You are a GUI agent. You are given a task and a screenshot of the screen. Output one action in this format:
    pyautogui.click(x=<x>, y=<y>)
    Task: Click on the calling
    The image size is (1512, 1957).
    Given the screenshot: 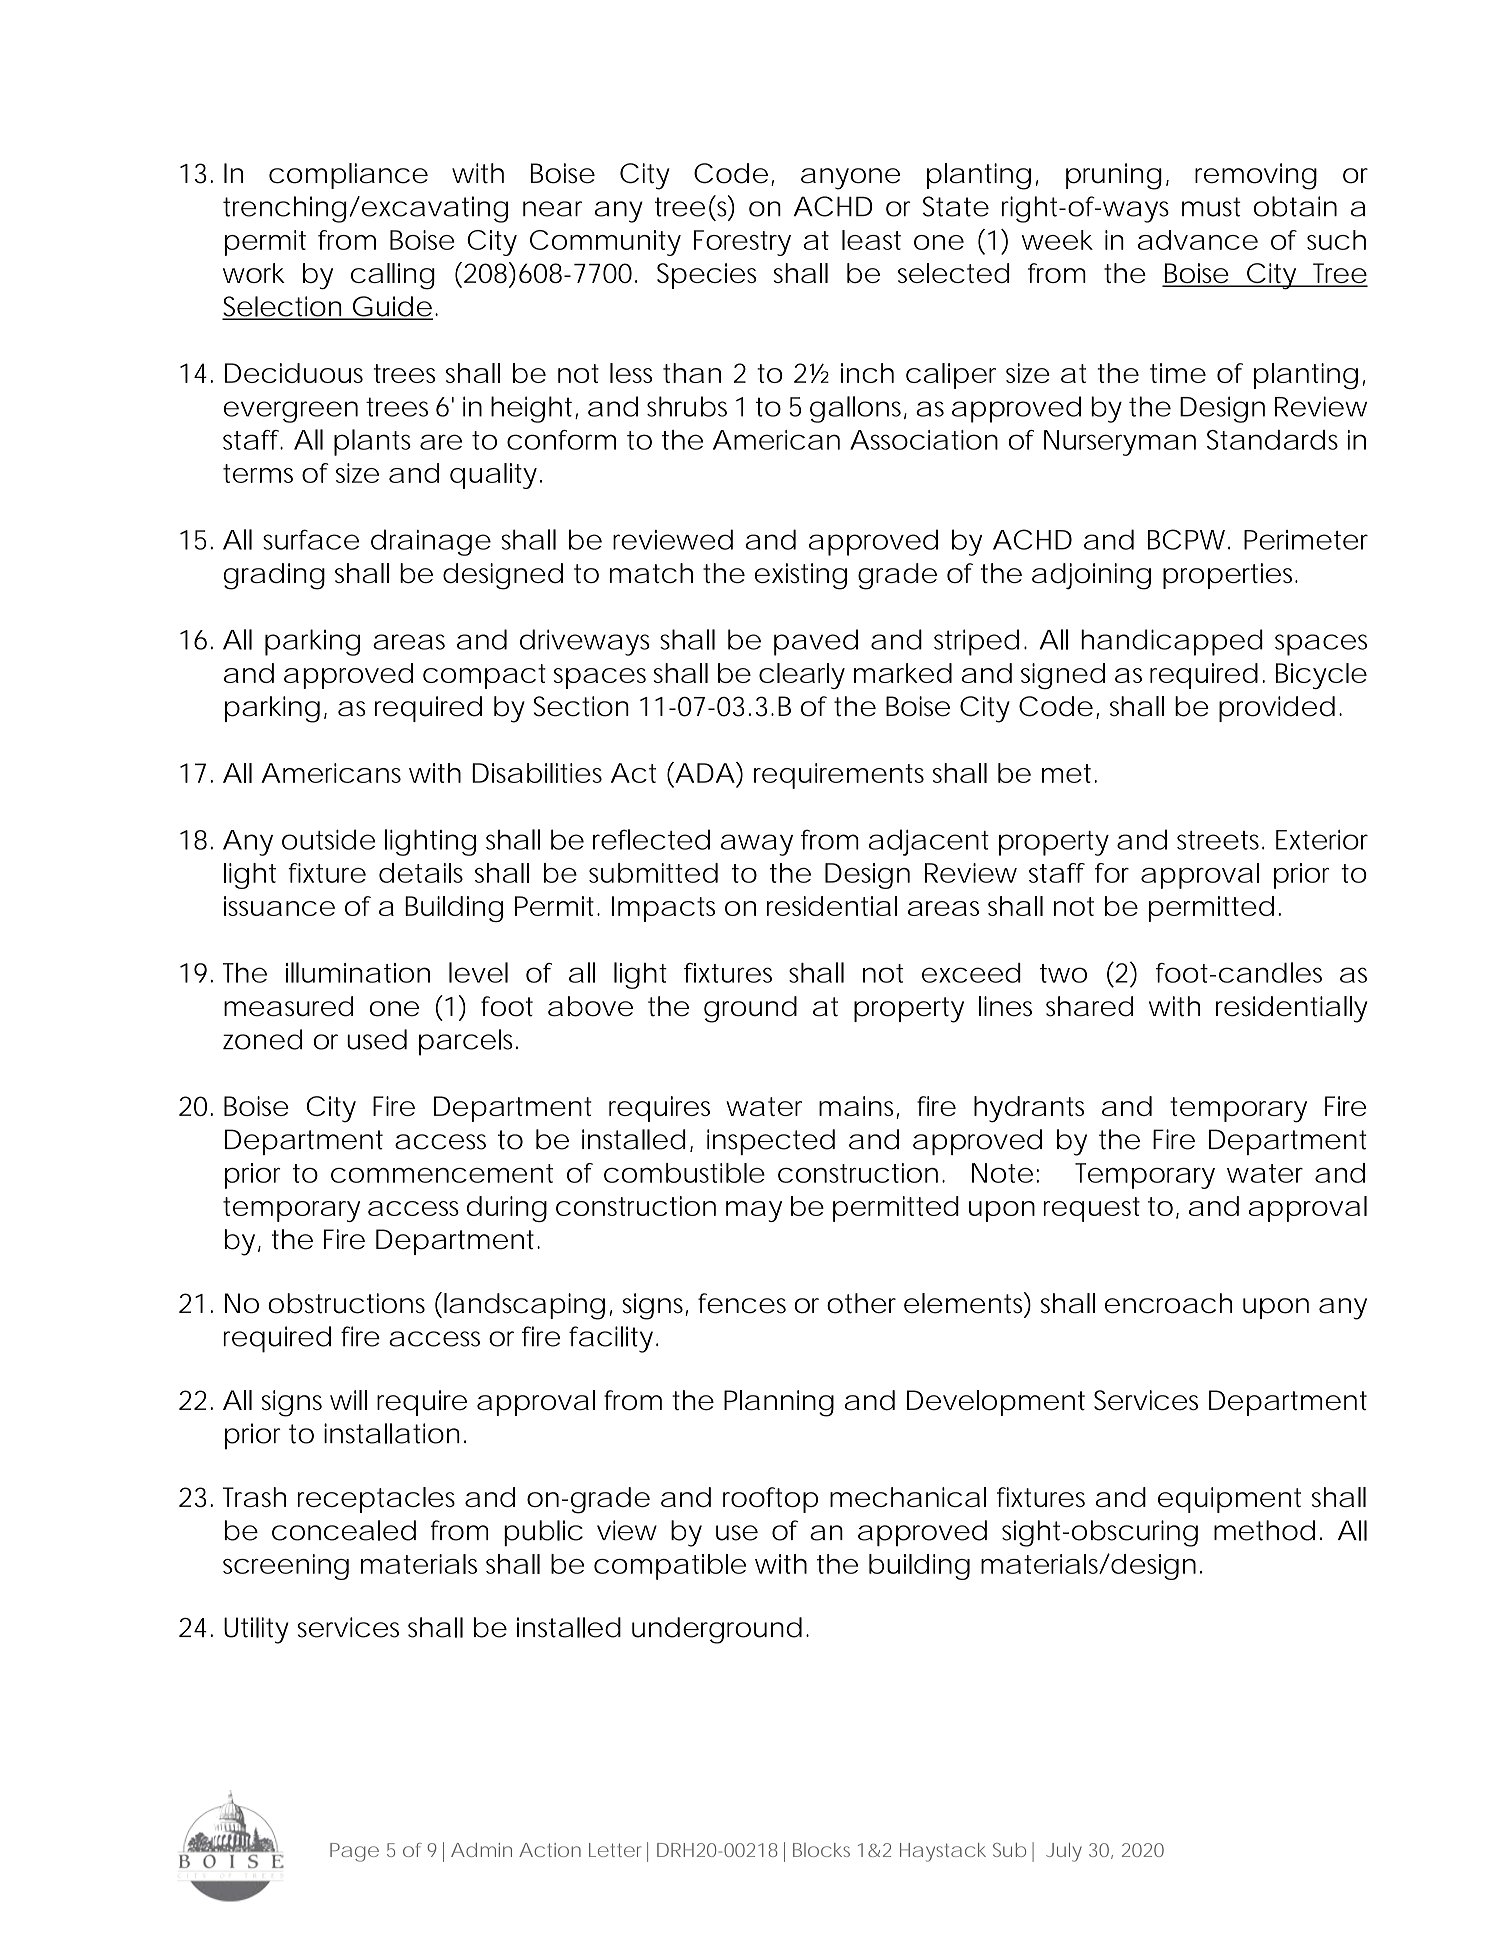 What is the action you would take?
    pyautogui.click(x=393, y=276)
